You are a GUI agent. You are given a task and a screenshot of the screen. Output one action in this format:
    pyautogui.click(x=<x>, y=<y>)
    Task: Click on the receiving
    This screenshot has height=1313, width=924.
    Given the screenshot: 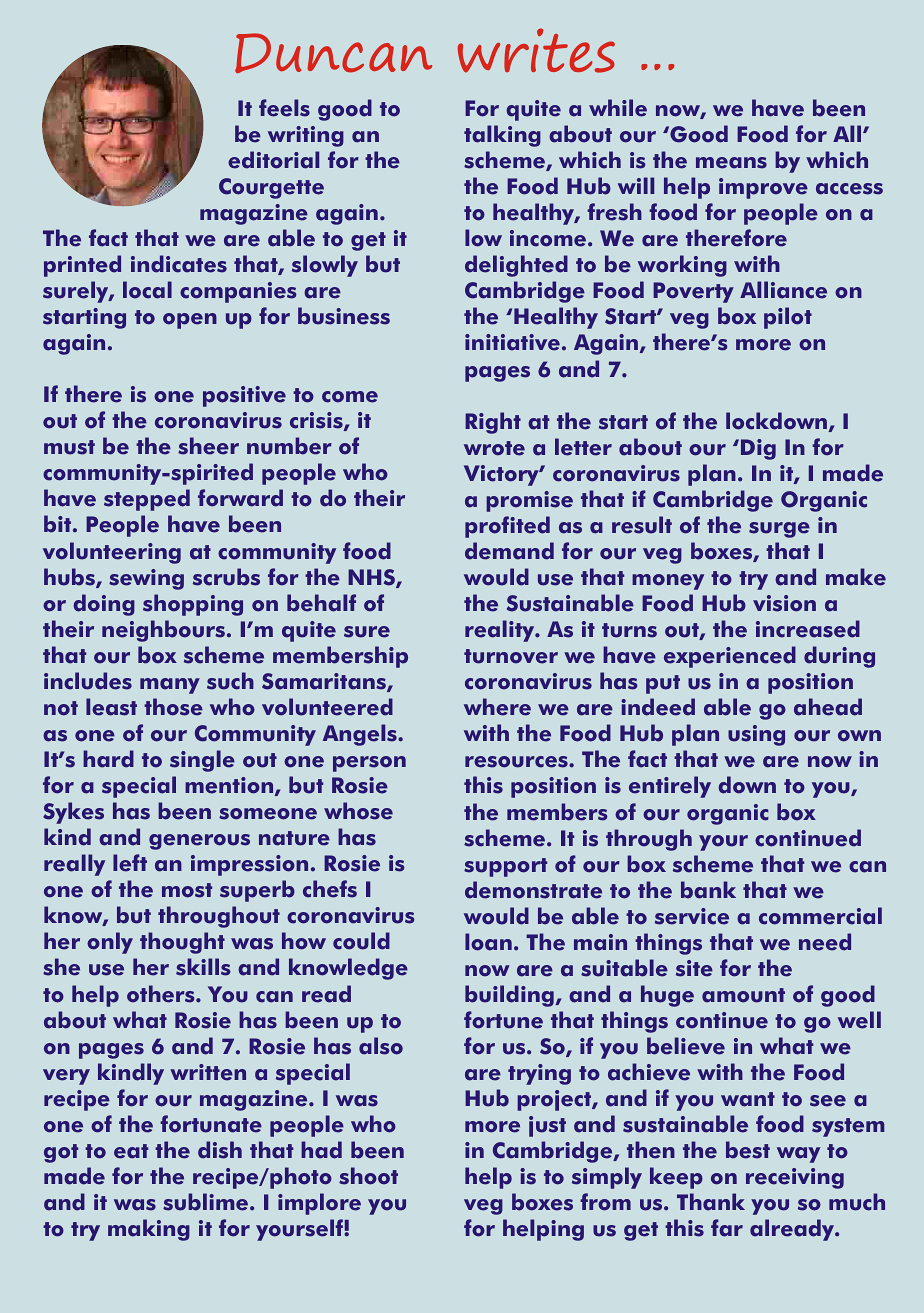 What is the action you would take?
    pyautogui.click(x=795, y=1178)
